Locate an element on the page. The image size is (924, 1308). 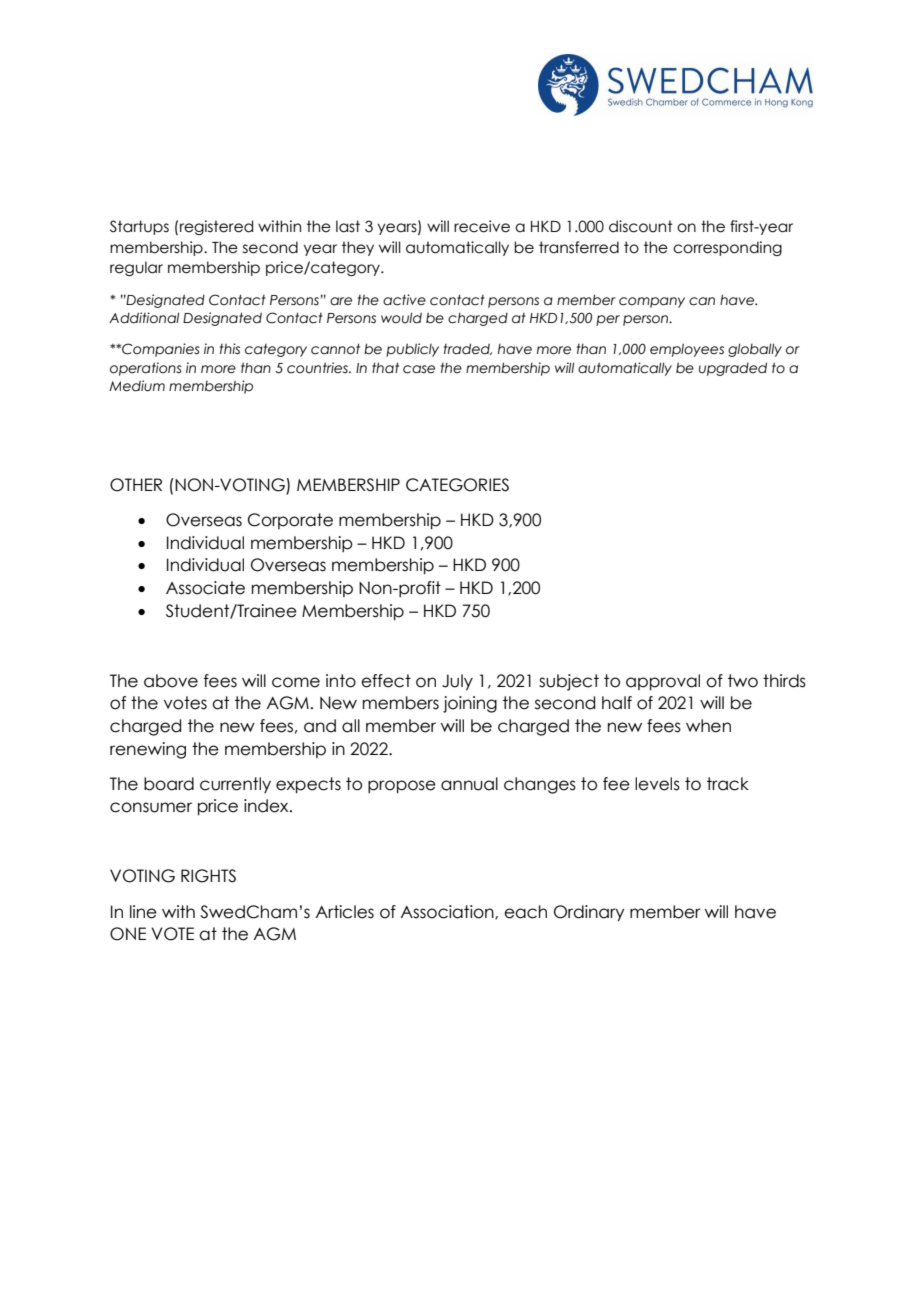
OTHER is located at coordinates (136, 485).
